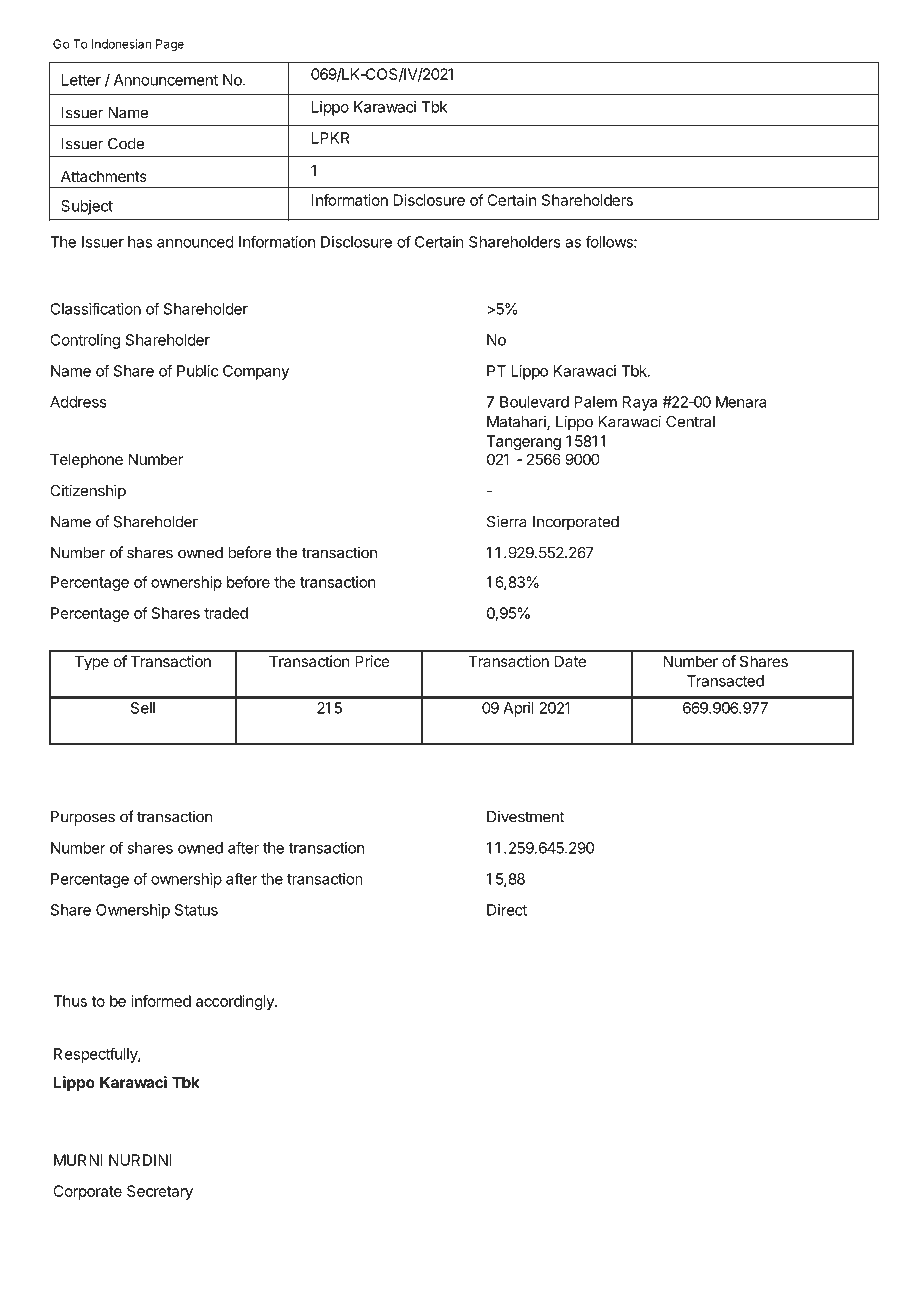 Image resolution: width=924 pixels, height=1308 pixels. What do you see at coordinates (197, 371) in the screenshot?
I see `Public` at bounding box center [197, 371].
